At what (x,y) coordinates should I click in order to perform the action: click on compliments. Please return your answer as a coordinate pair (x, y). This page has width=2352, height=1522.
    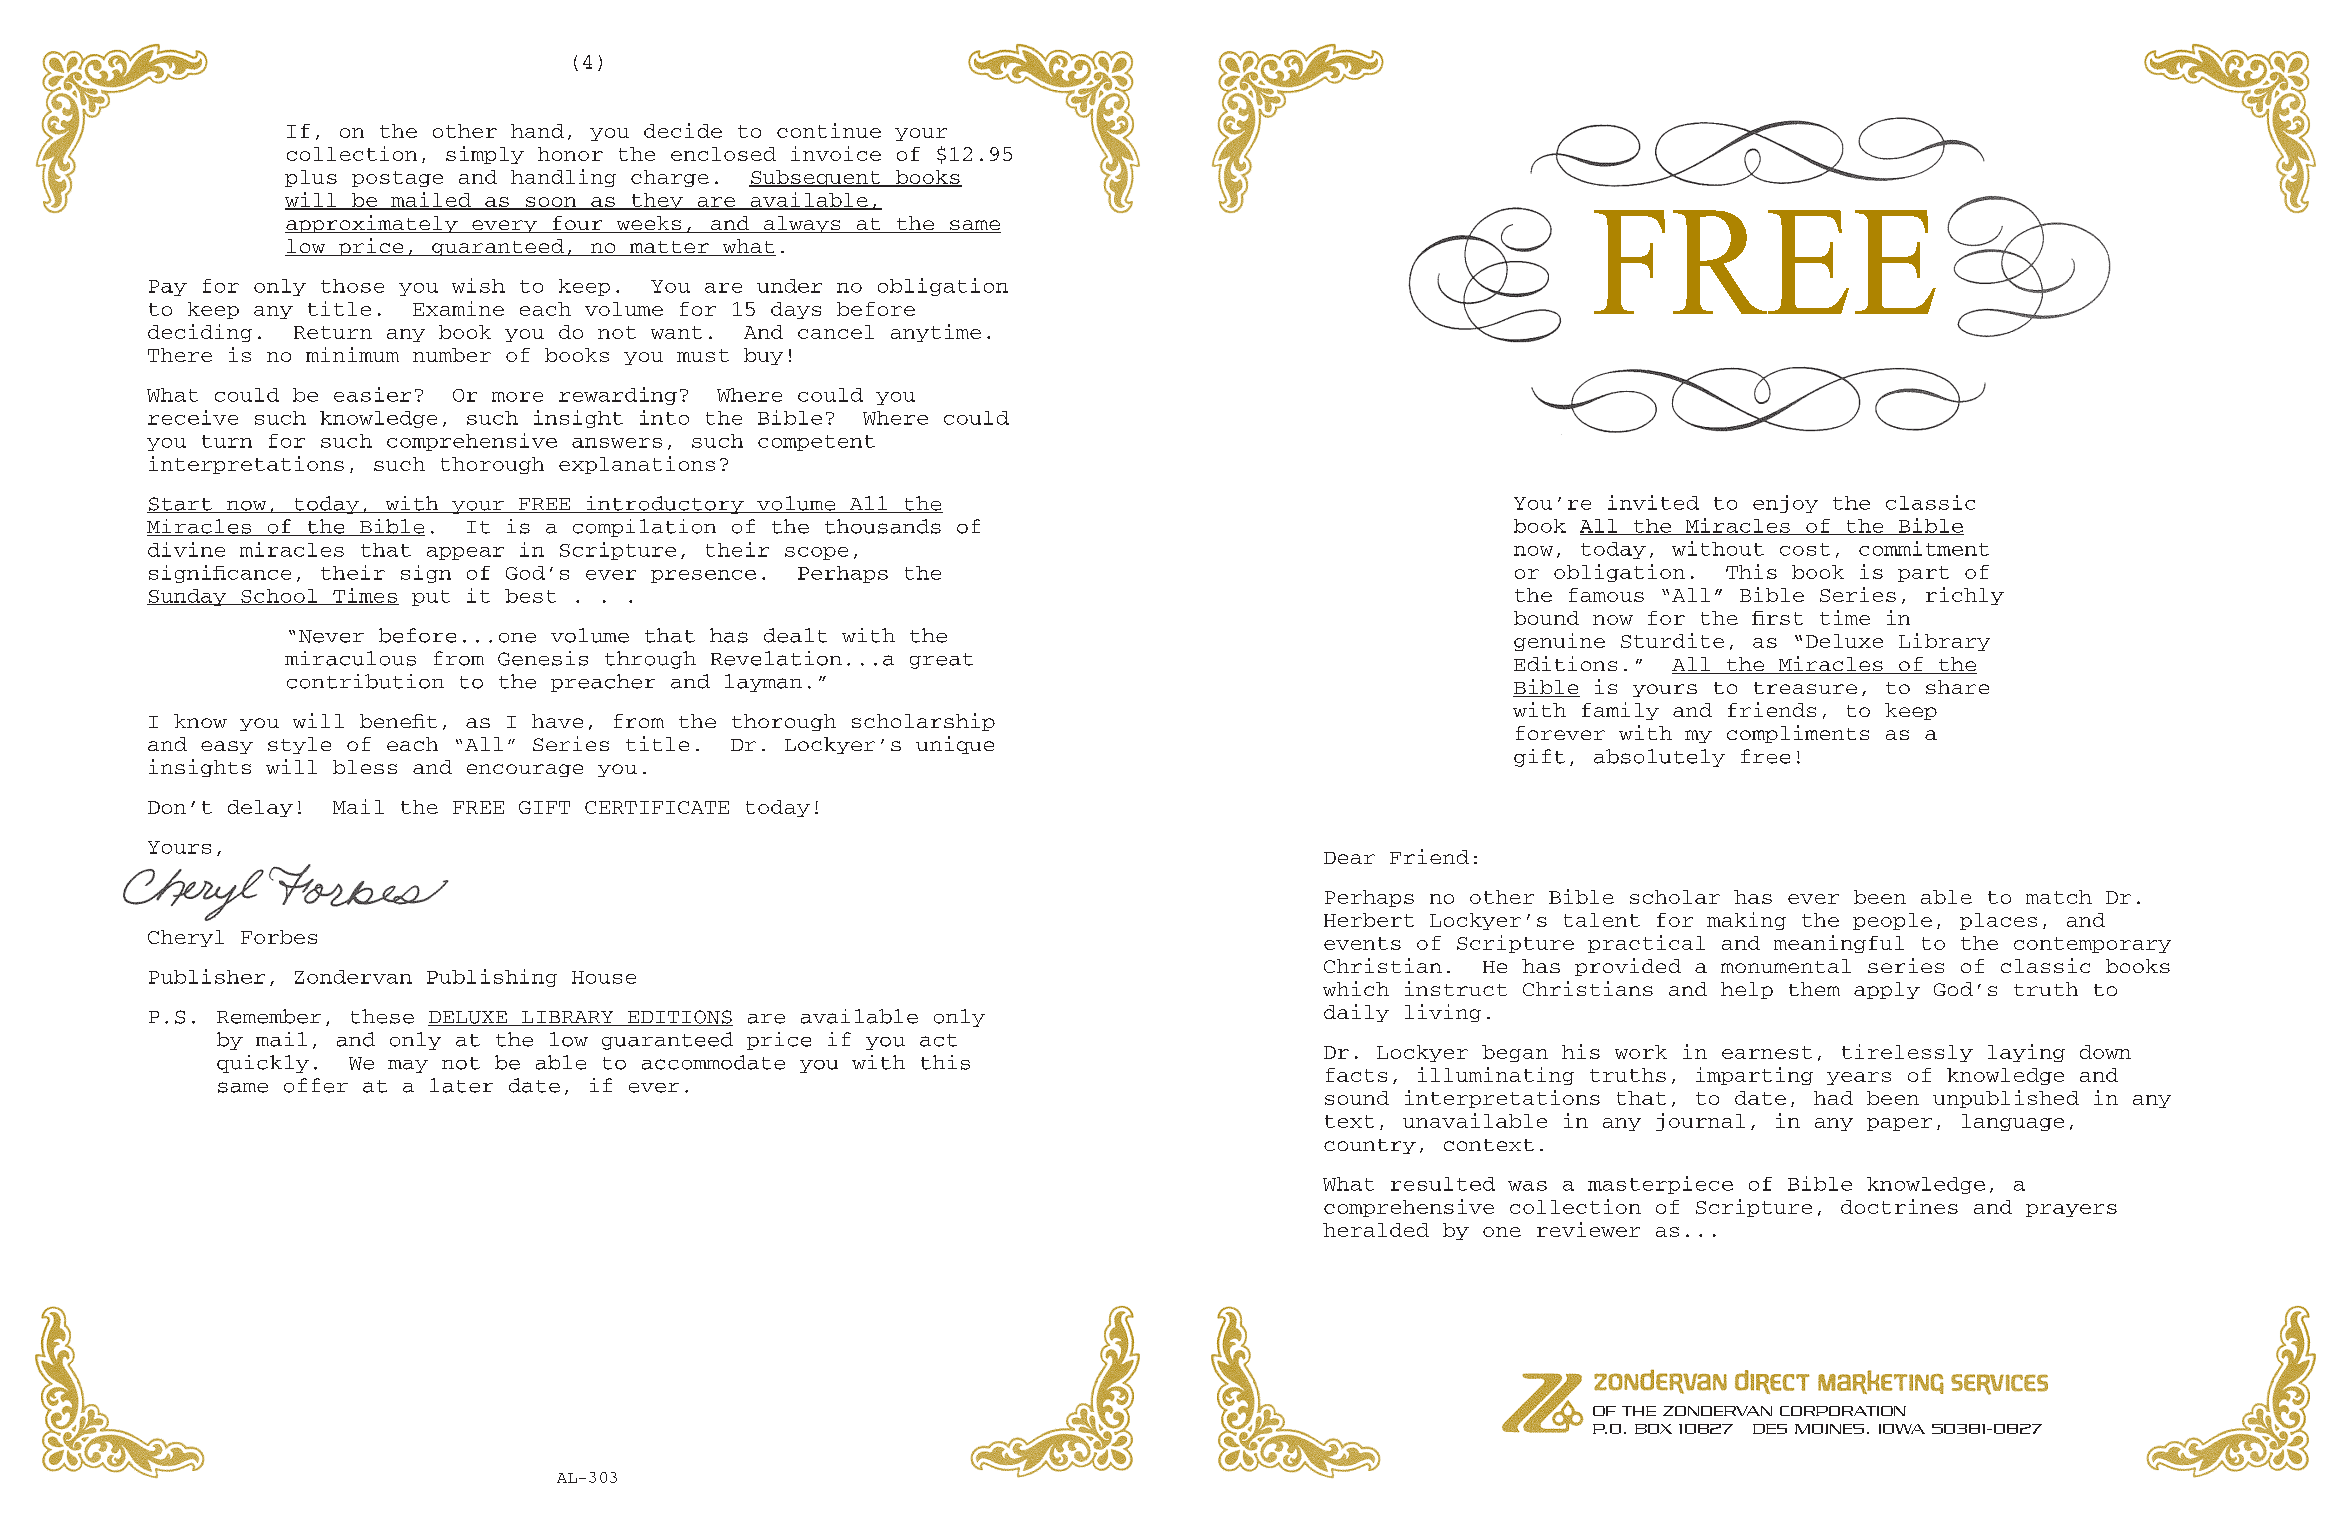
    Looking at the image, I should click on (1798, 734).
